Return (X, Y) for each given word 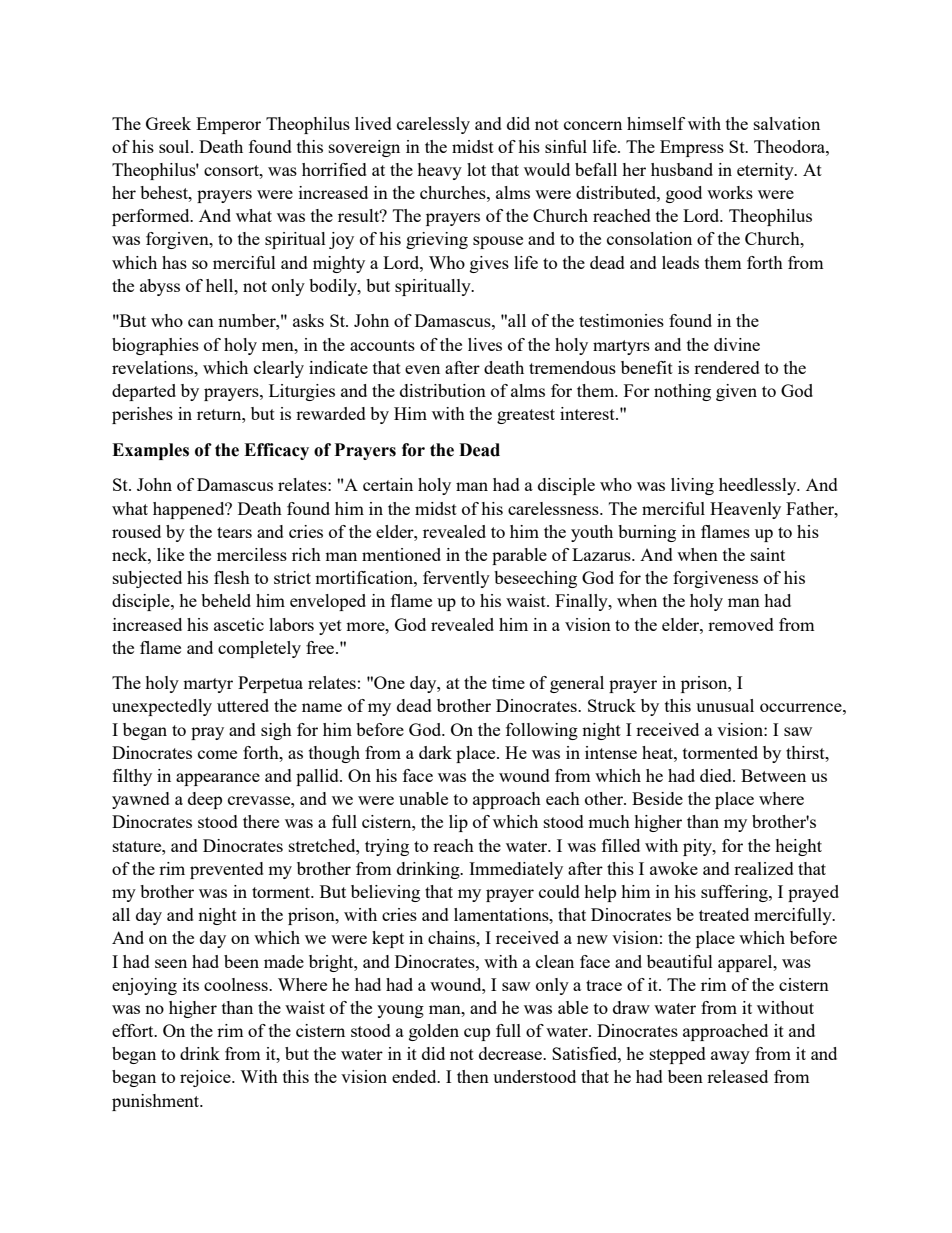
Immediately (516, 870)
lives (485, 344)
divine (737, 344)
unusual (725, 705)
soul (175, 146)
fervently (456, 579)
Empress (692, 148)
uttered (243, 705)
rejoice (206, 1078)
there (261, 821)
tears (234, 532)
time (508, 682)
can (201, 322)
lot (476, 169)
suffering (735, 893)
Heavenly (745, 510)
